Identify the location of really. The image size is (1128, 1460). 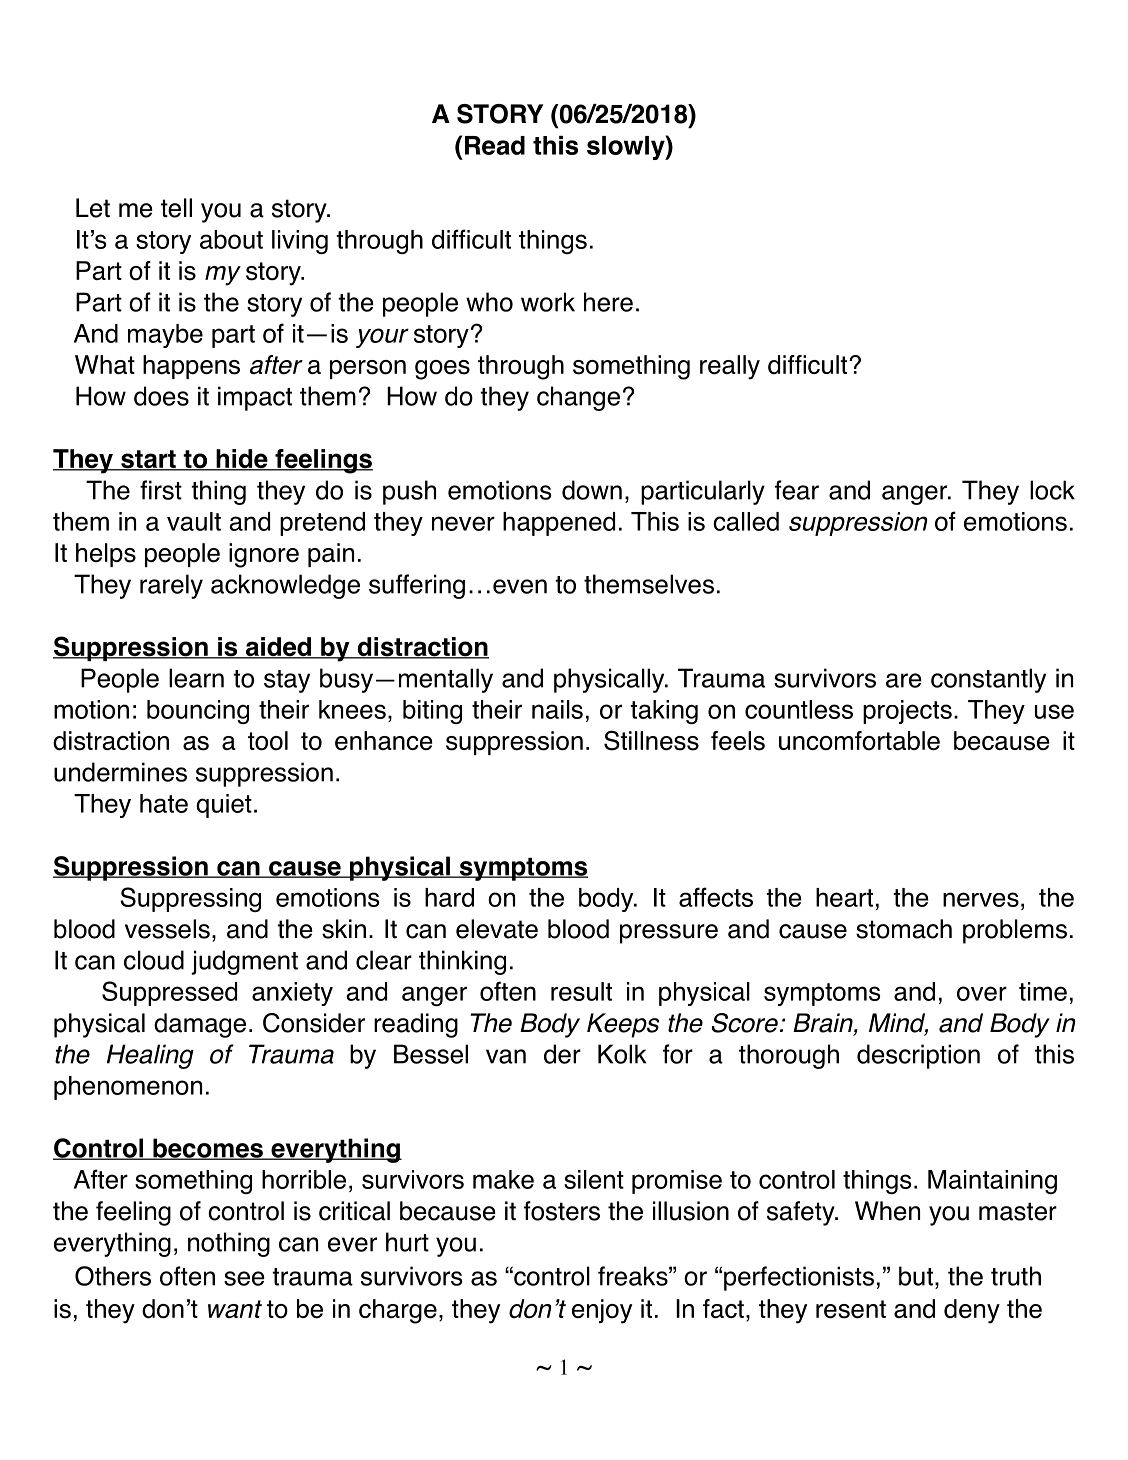
(730, 367).
